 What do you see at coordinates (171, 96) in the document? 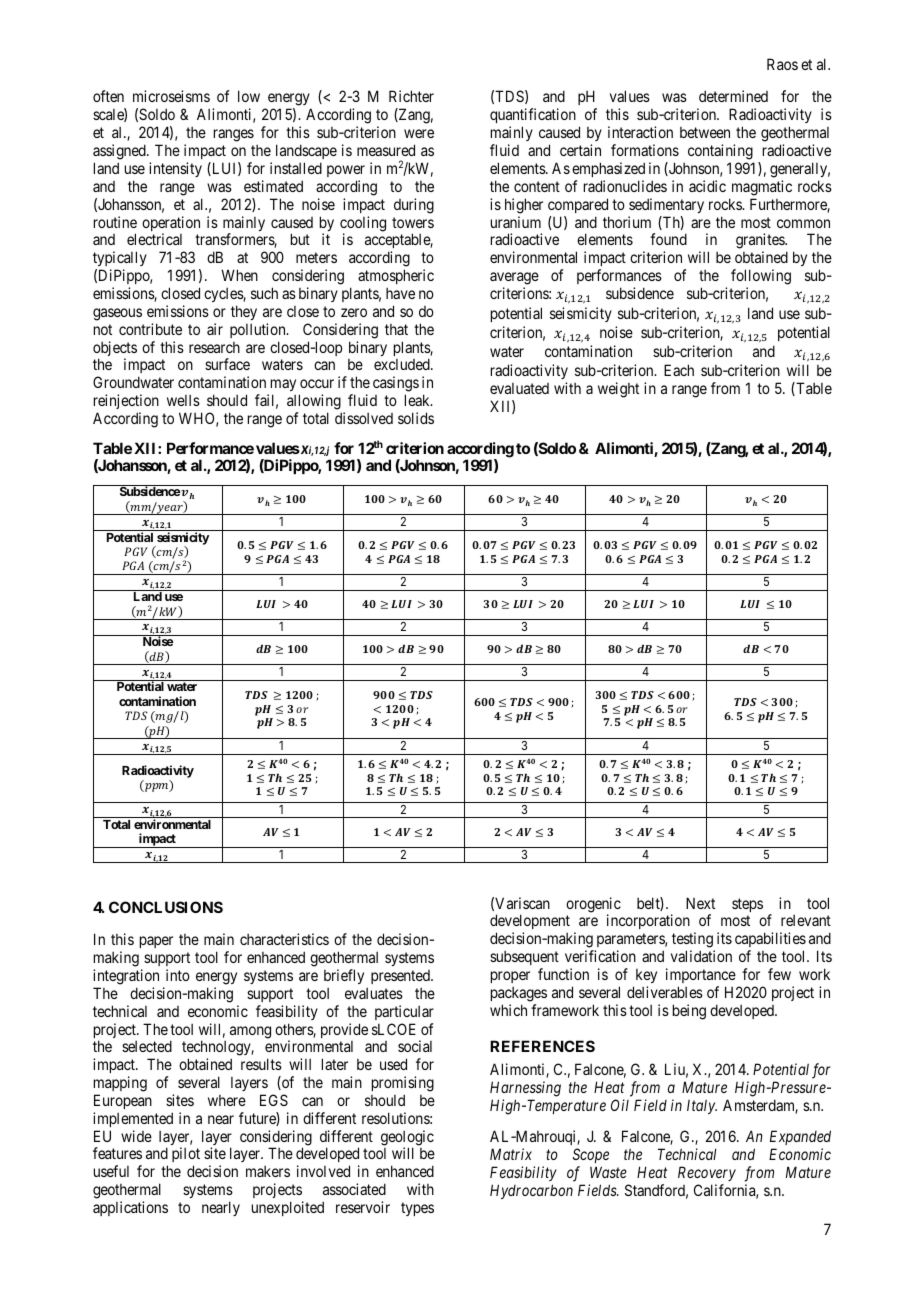
I see `microseisms` at bounding box center [171, 96].
